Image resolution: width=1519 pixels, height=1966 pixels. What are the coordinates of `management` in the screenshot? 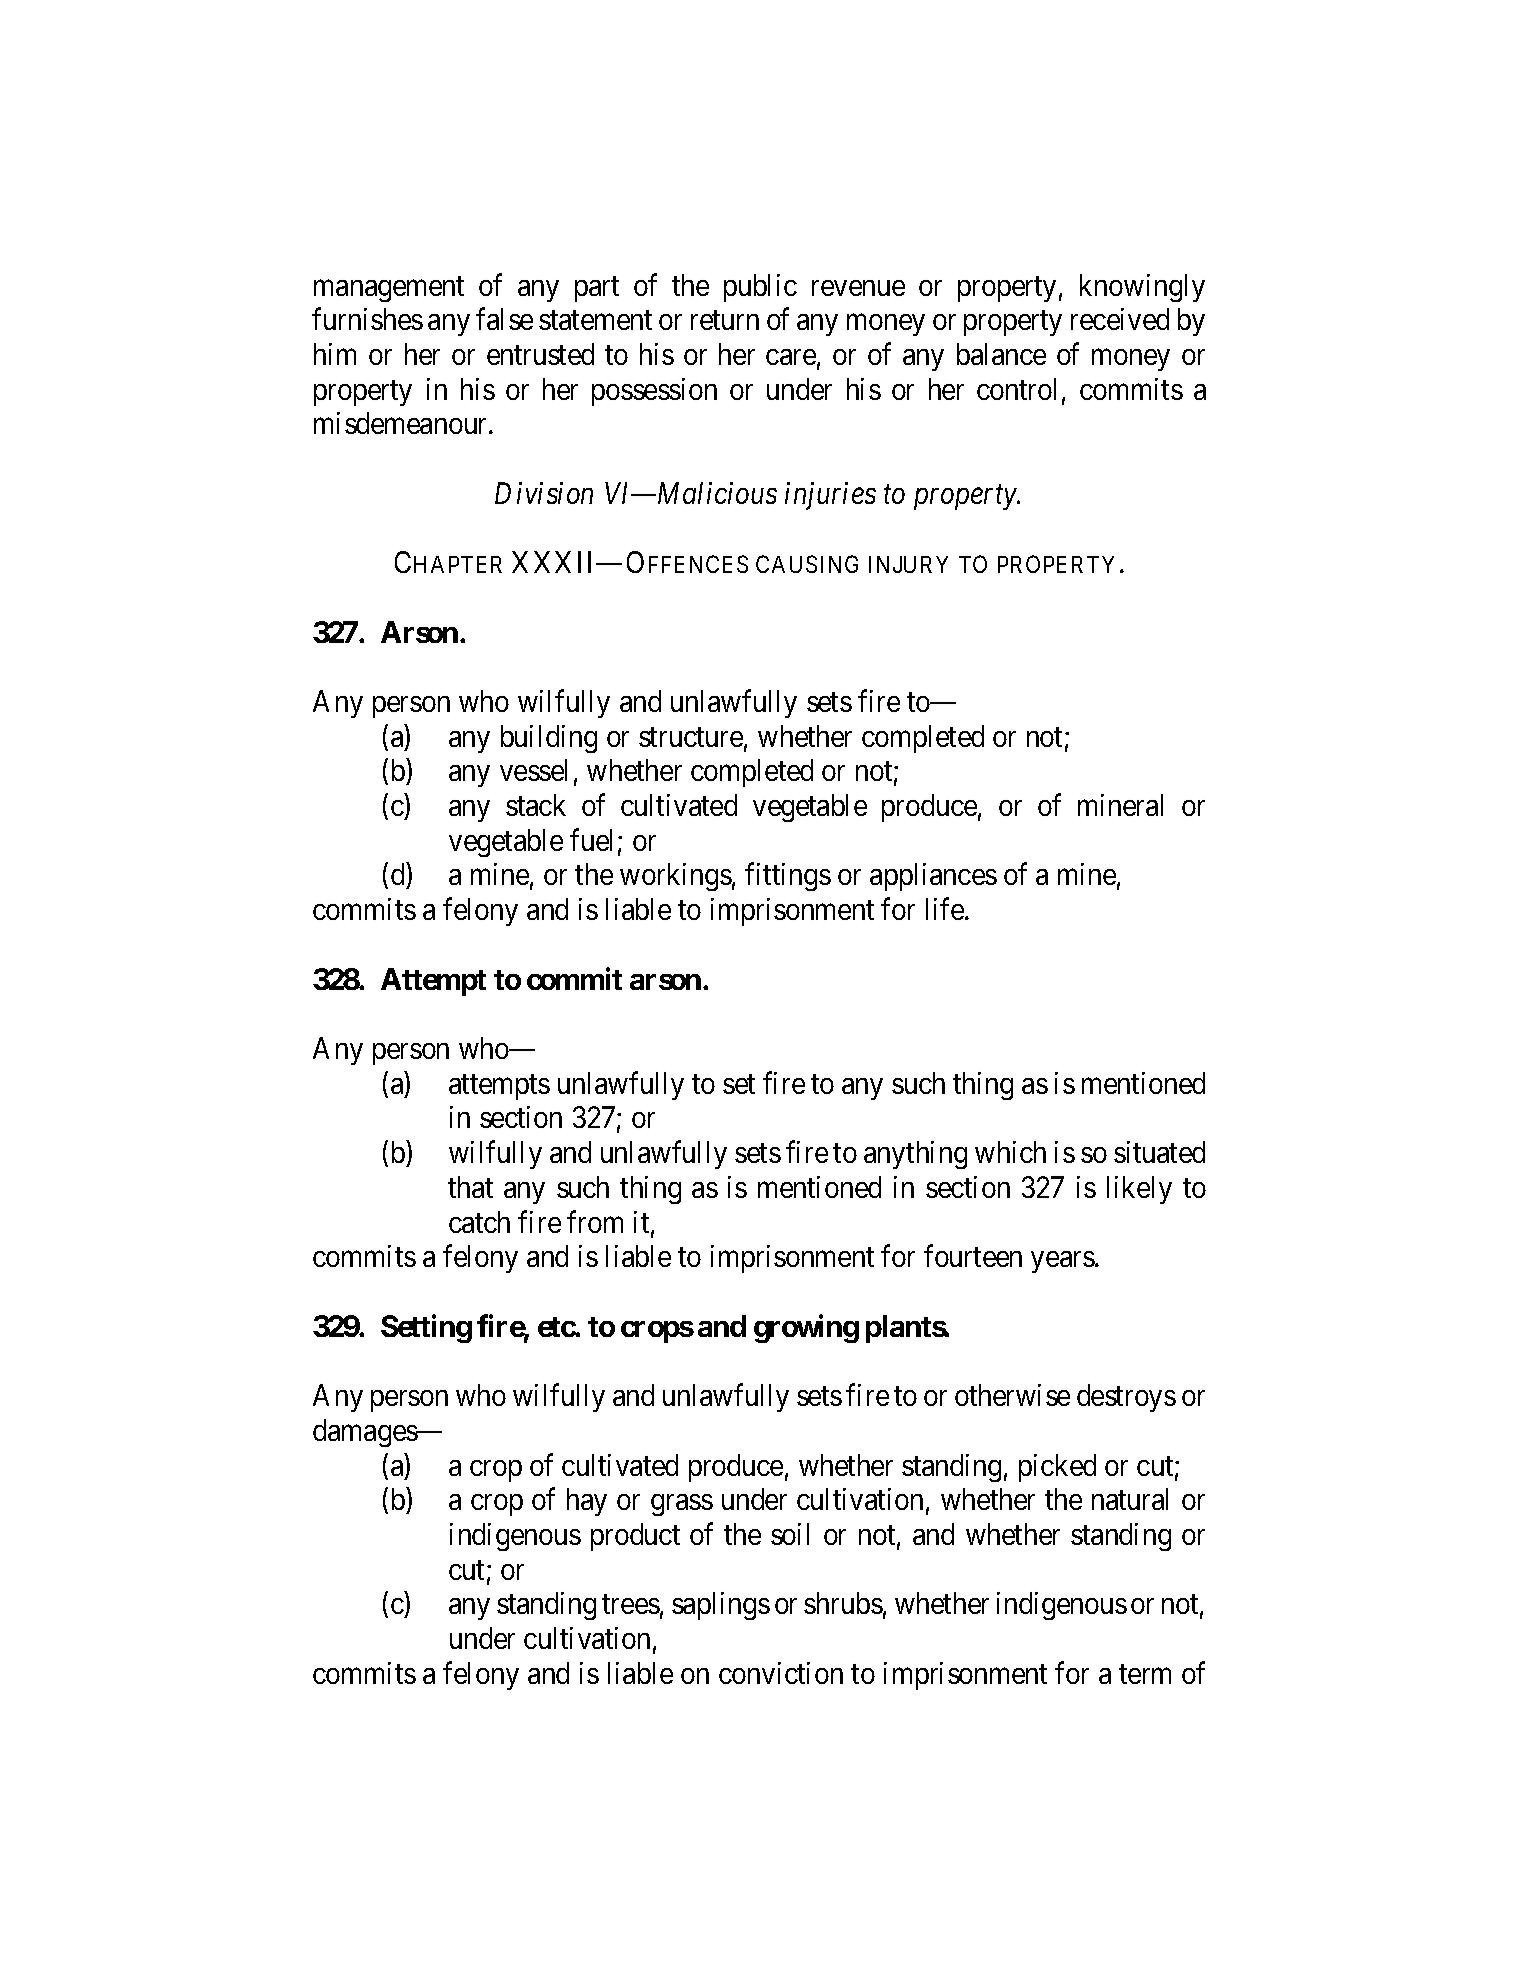 It's located at (389, 289).
